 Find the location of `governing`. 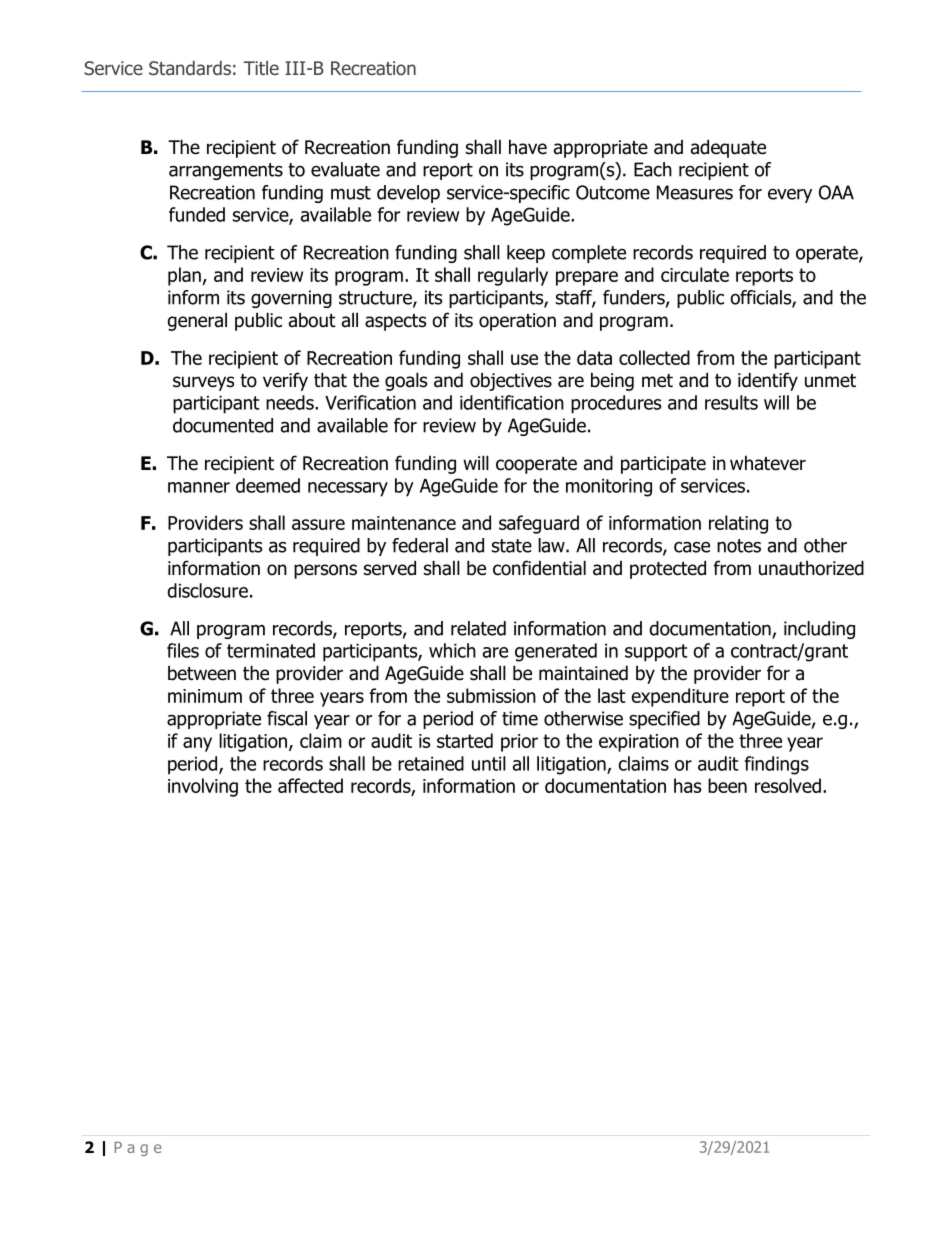

governing is located at coordinates (291, 299).
